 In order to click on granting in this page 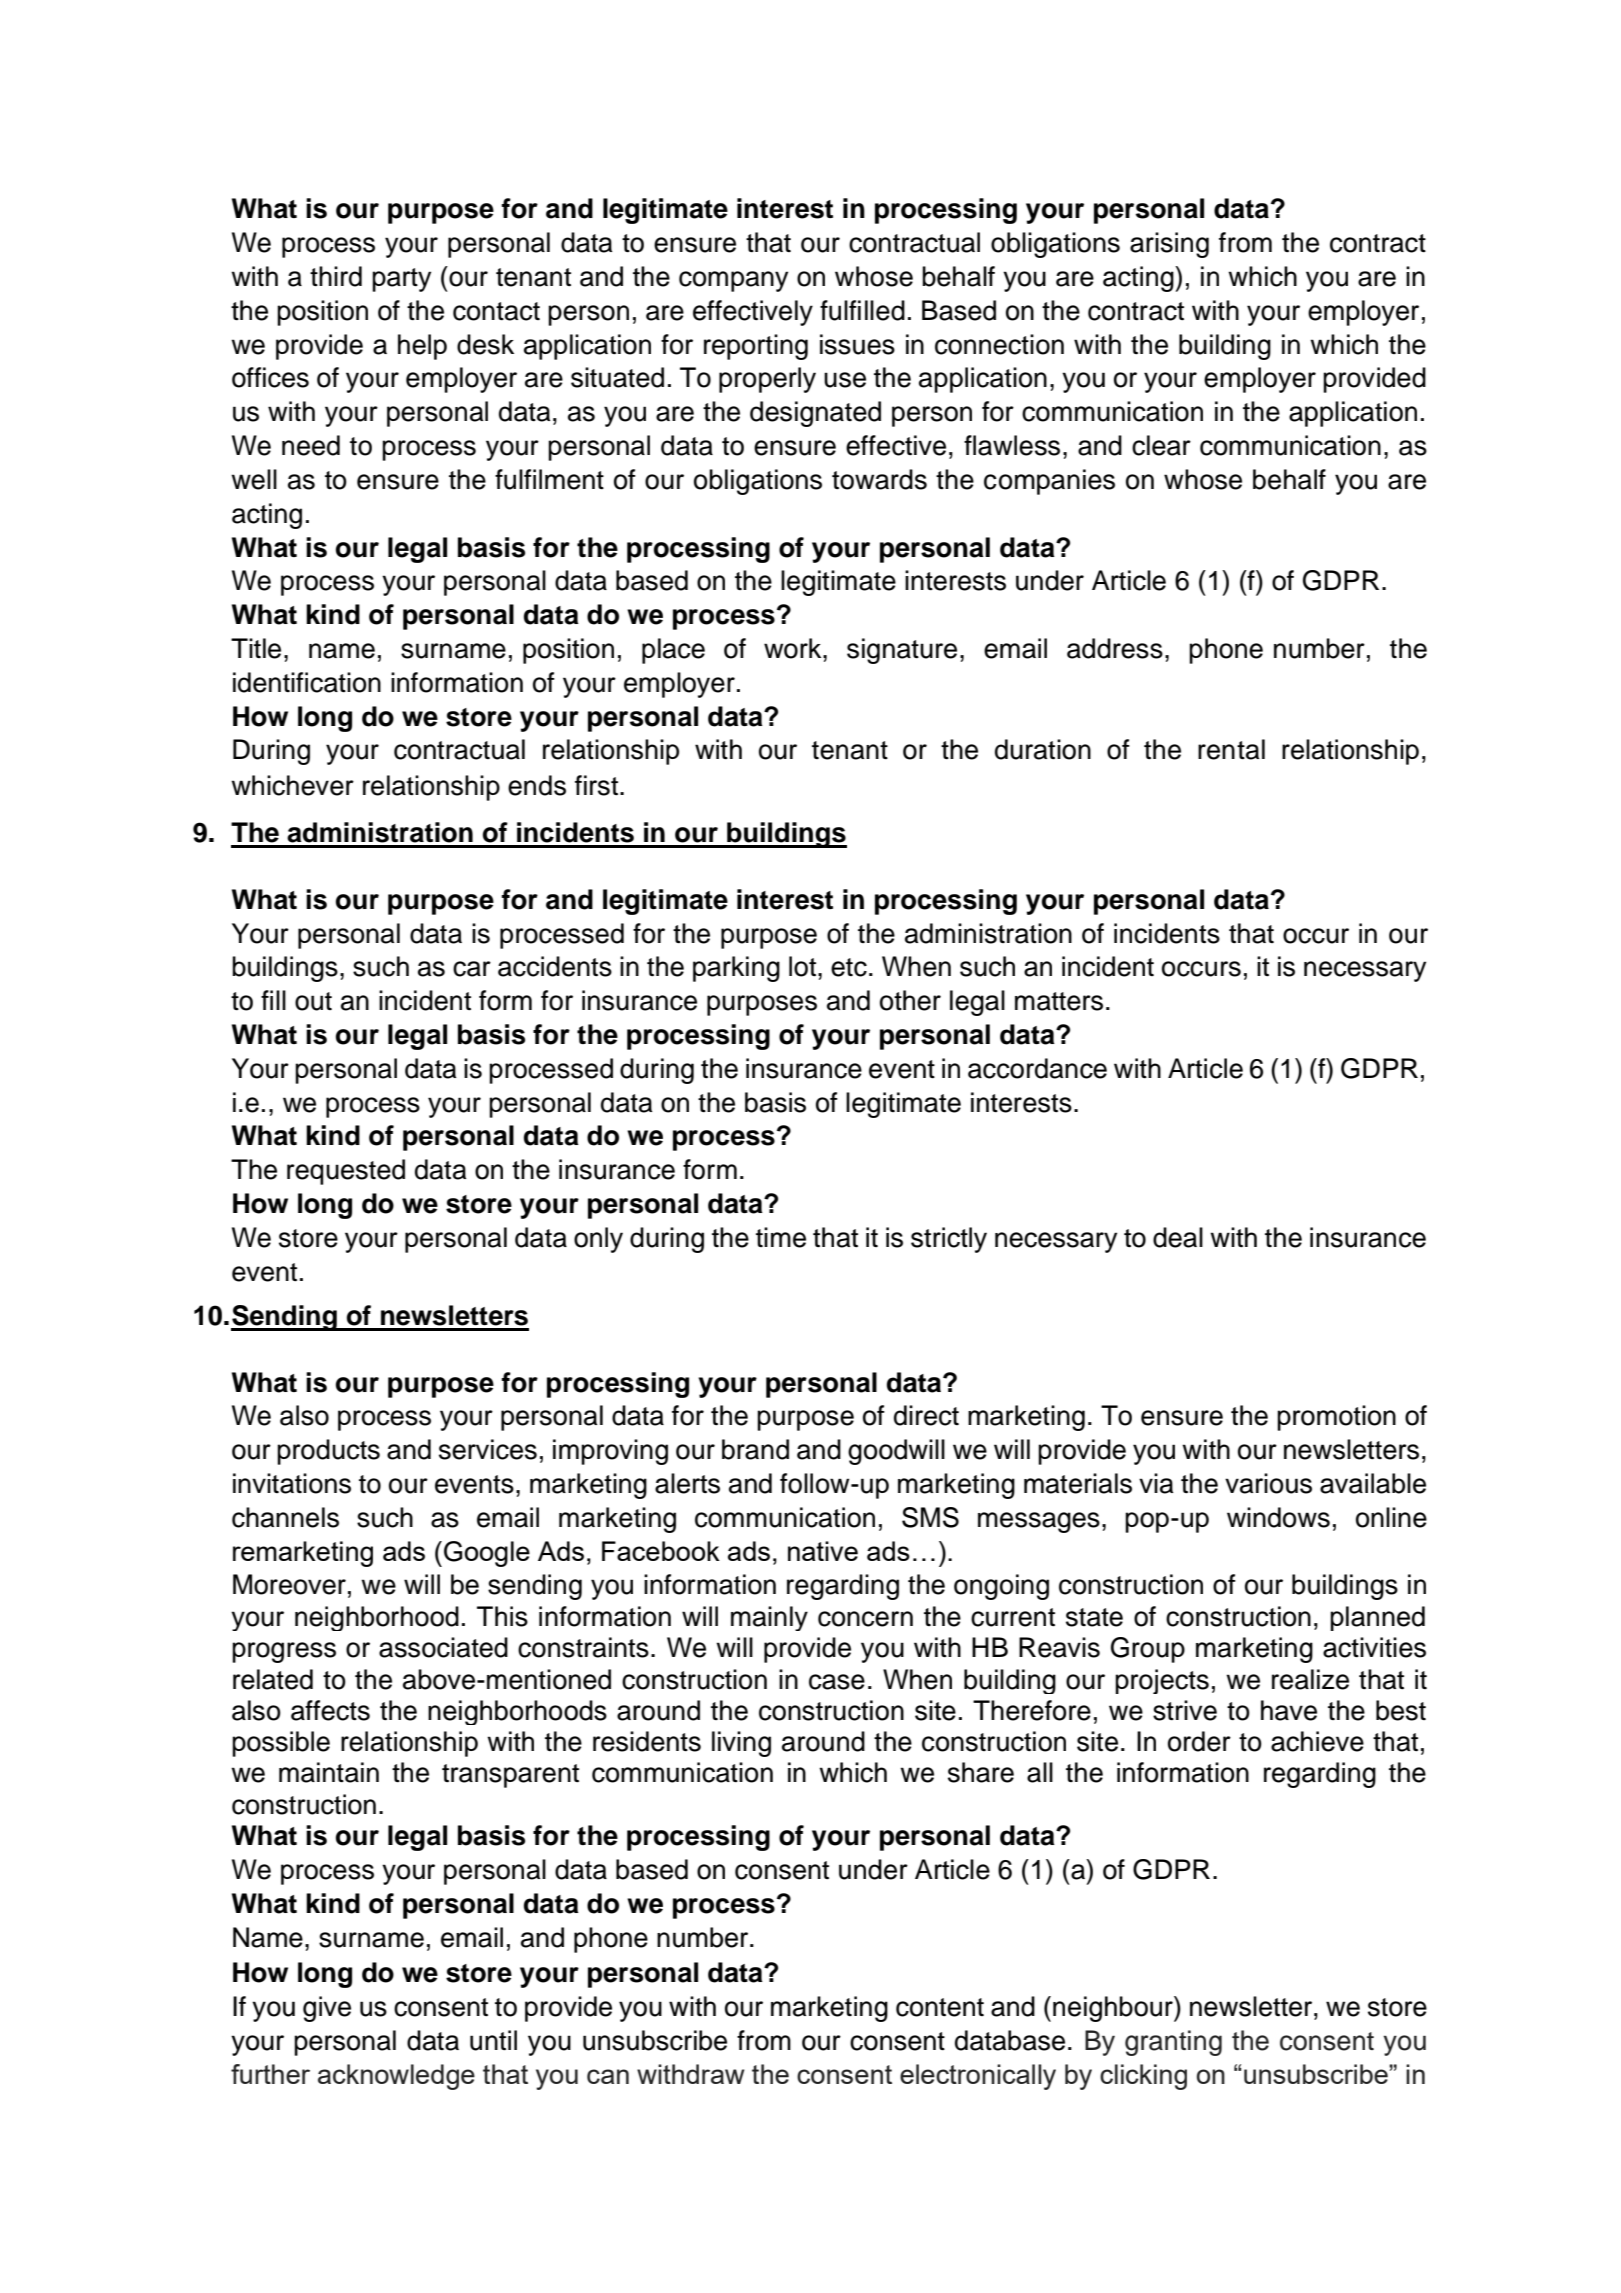, I will do `click(1173, 2043)`.
